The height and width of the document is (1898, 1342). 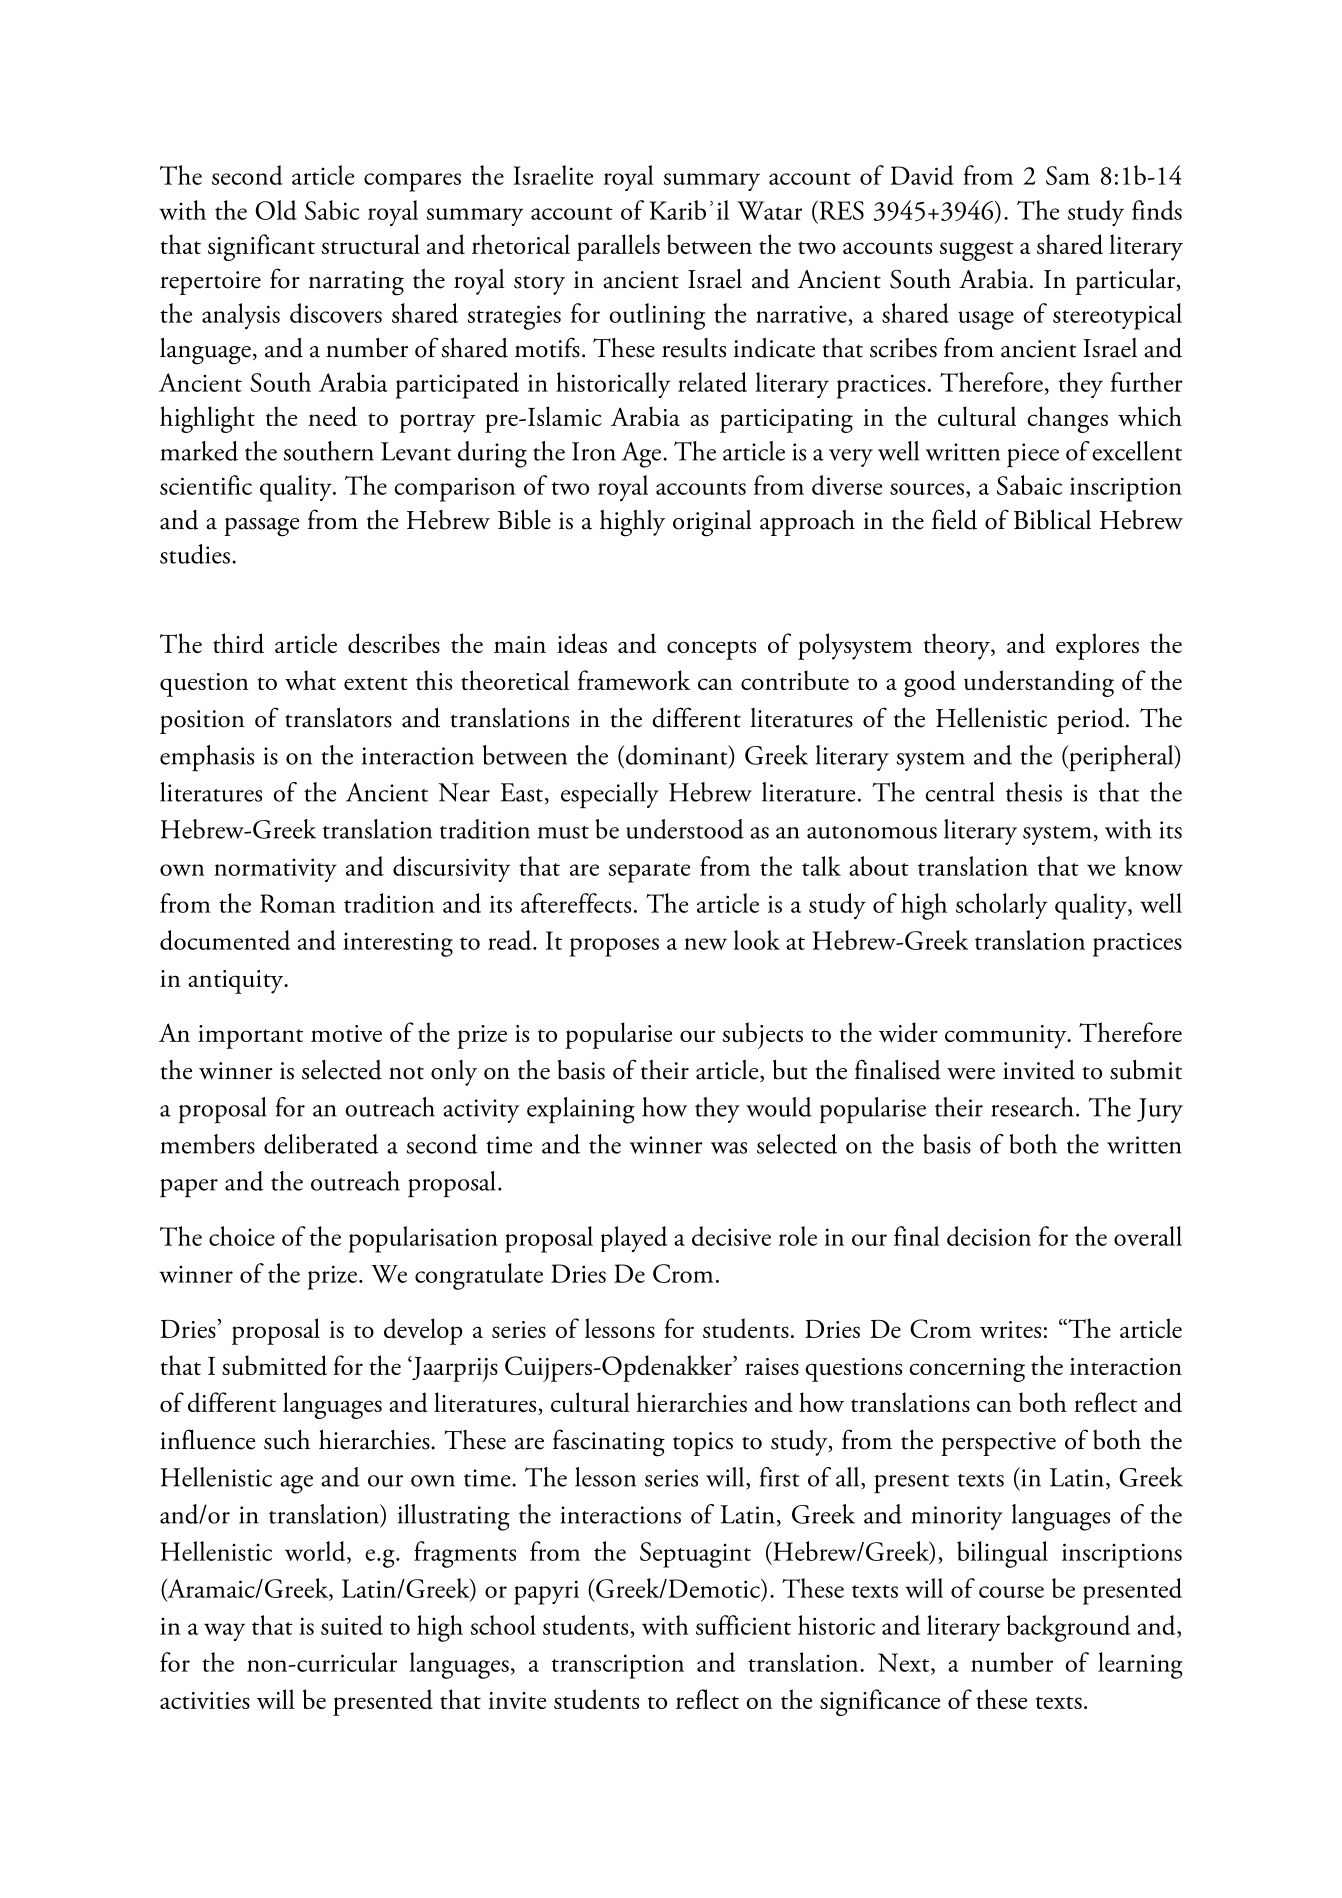 I want to click on Roman, so click(x=297, y=903).
